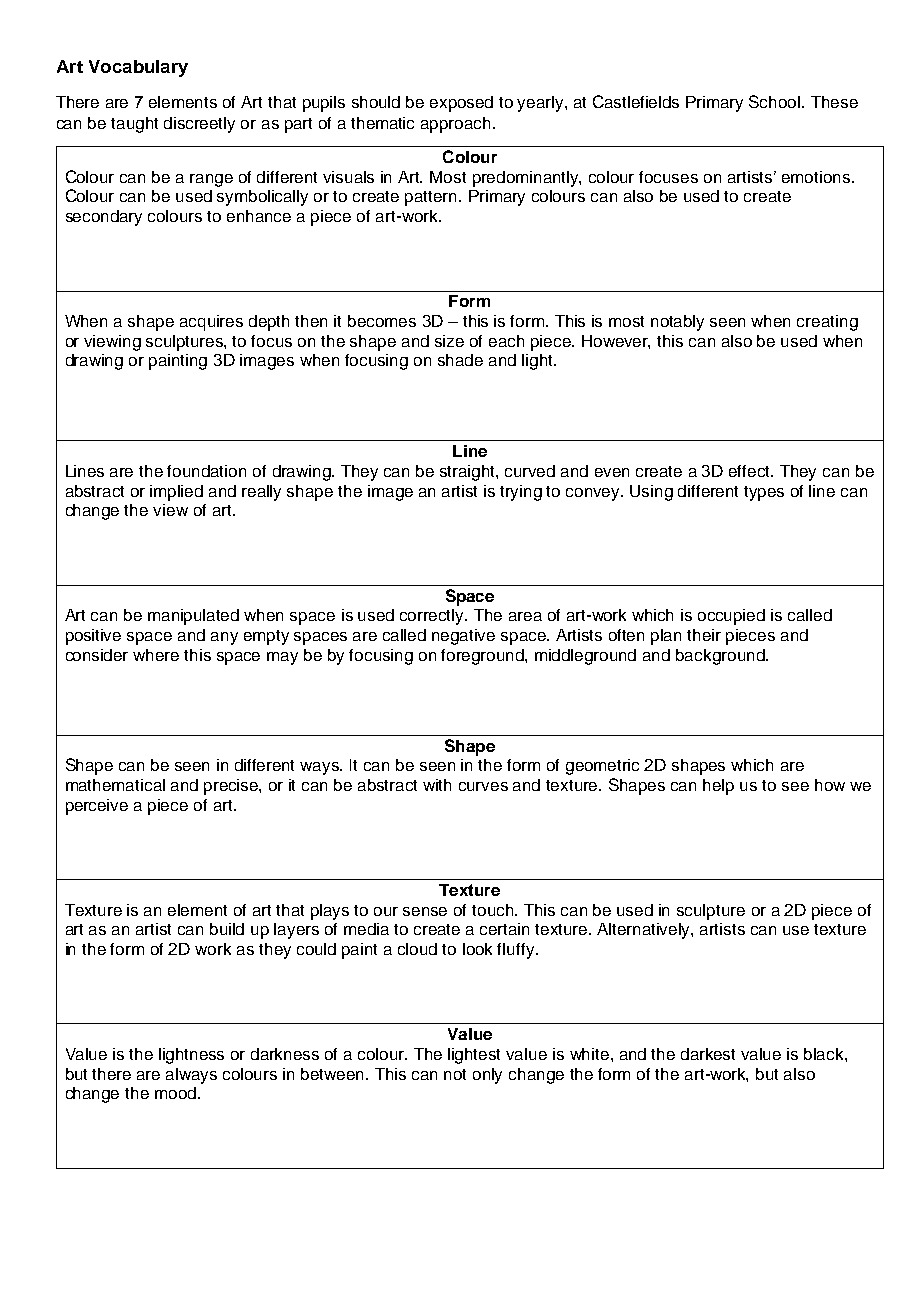 The height and width of the document is (1308, 924). Describe the element at coordinates (175, 1093) in the document. I see `mood` at that location.
